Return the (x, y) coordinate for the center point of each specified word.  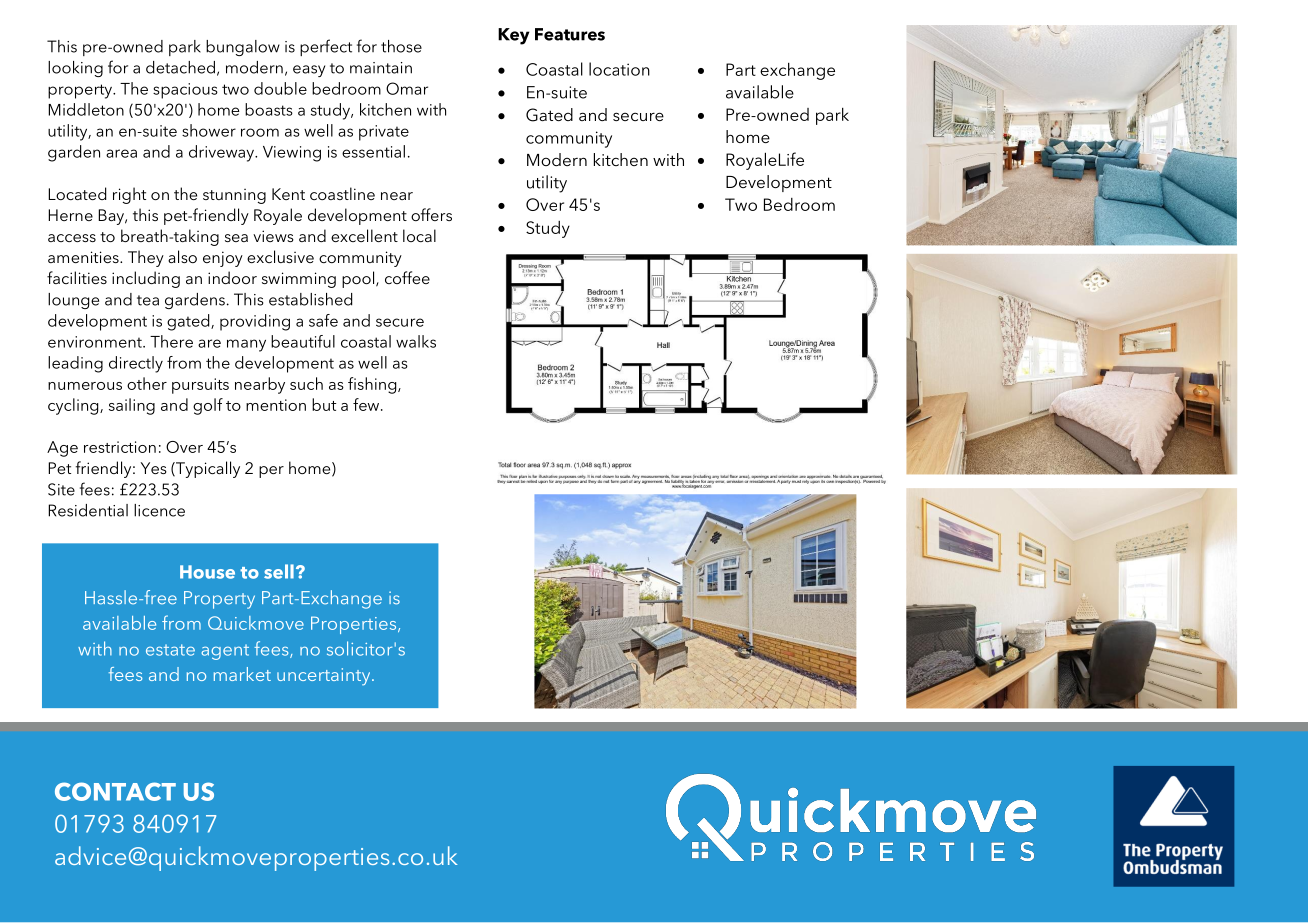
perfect (326, 47)
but (324, 404)
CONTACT (115, 791)
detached (180, 67)
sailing (132, 406)
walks (416, 341)
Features (570, 34)
